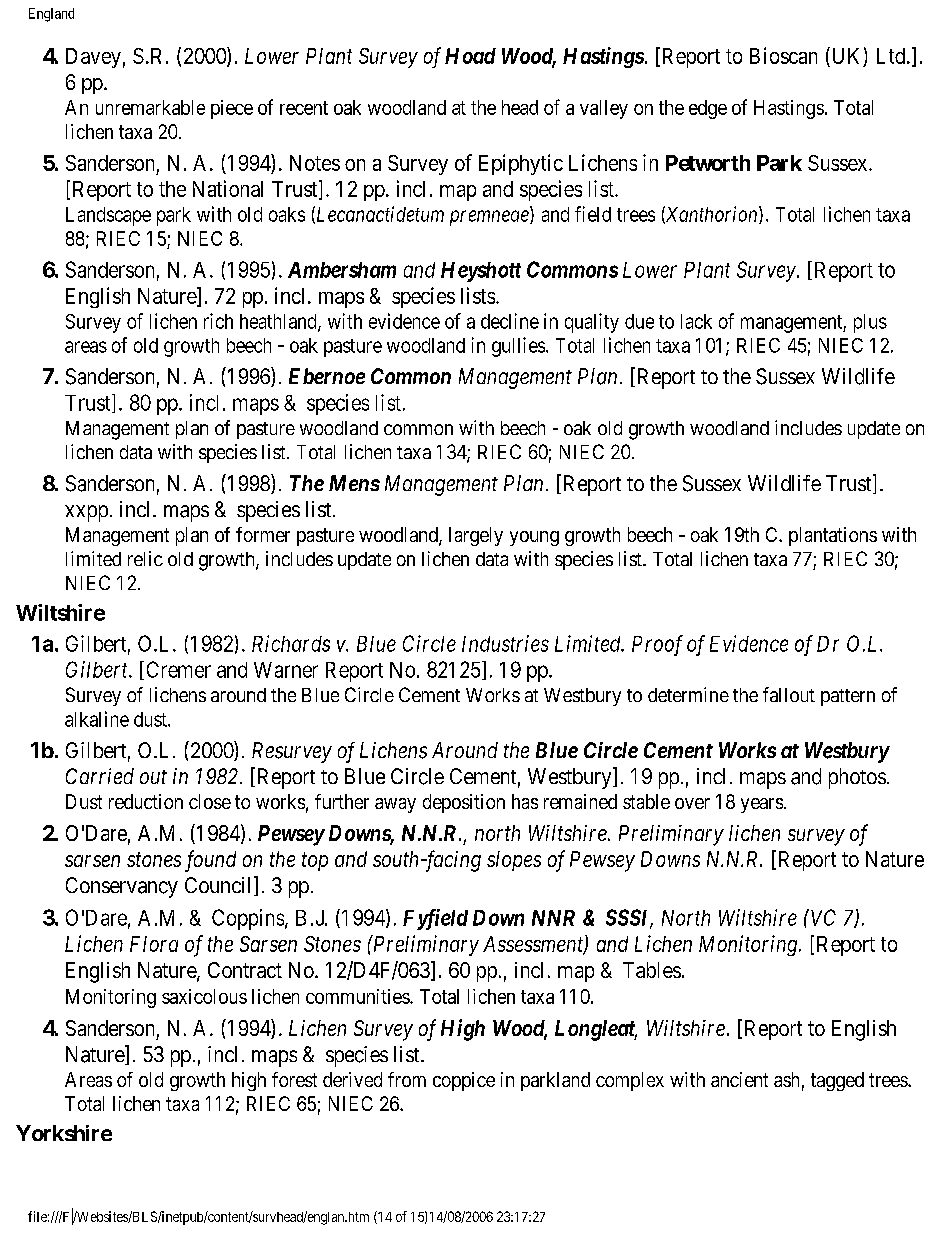  I want to click on decline, so click(510, 321).
